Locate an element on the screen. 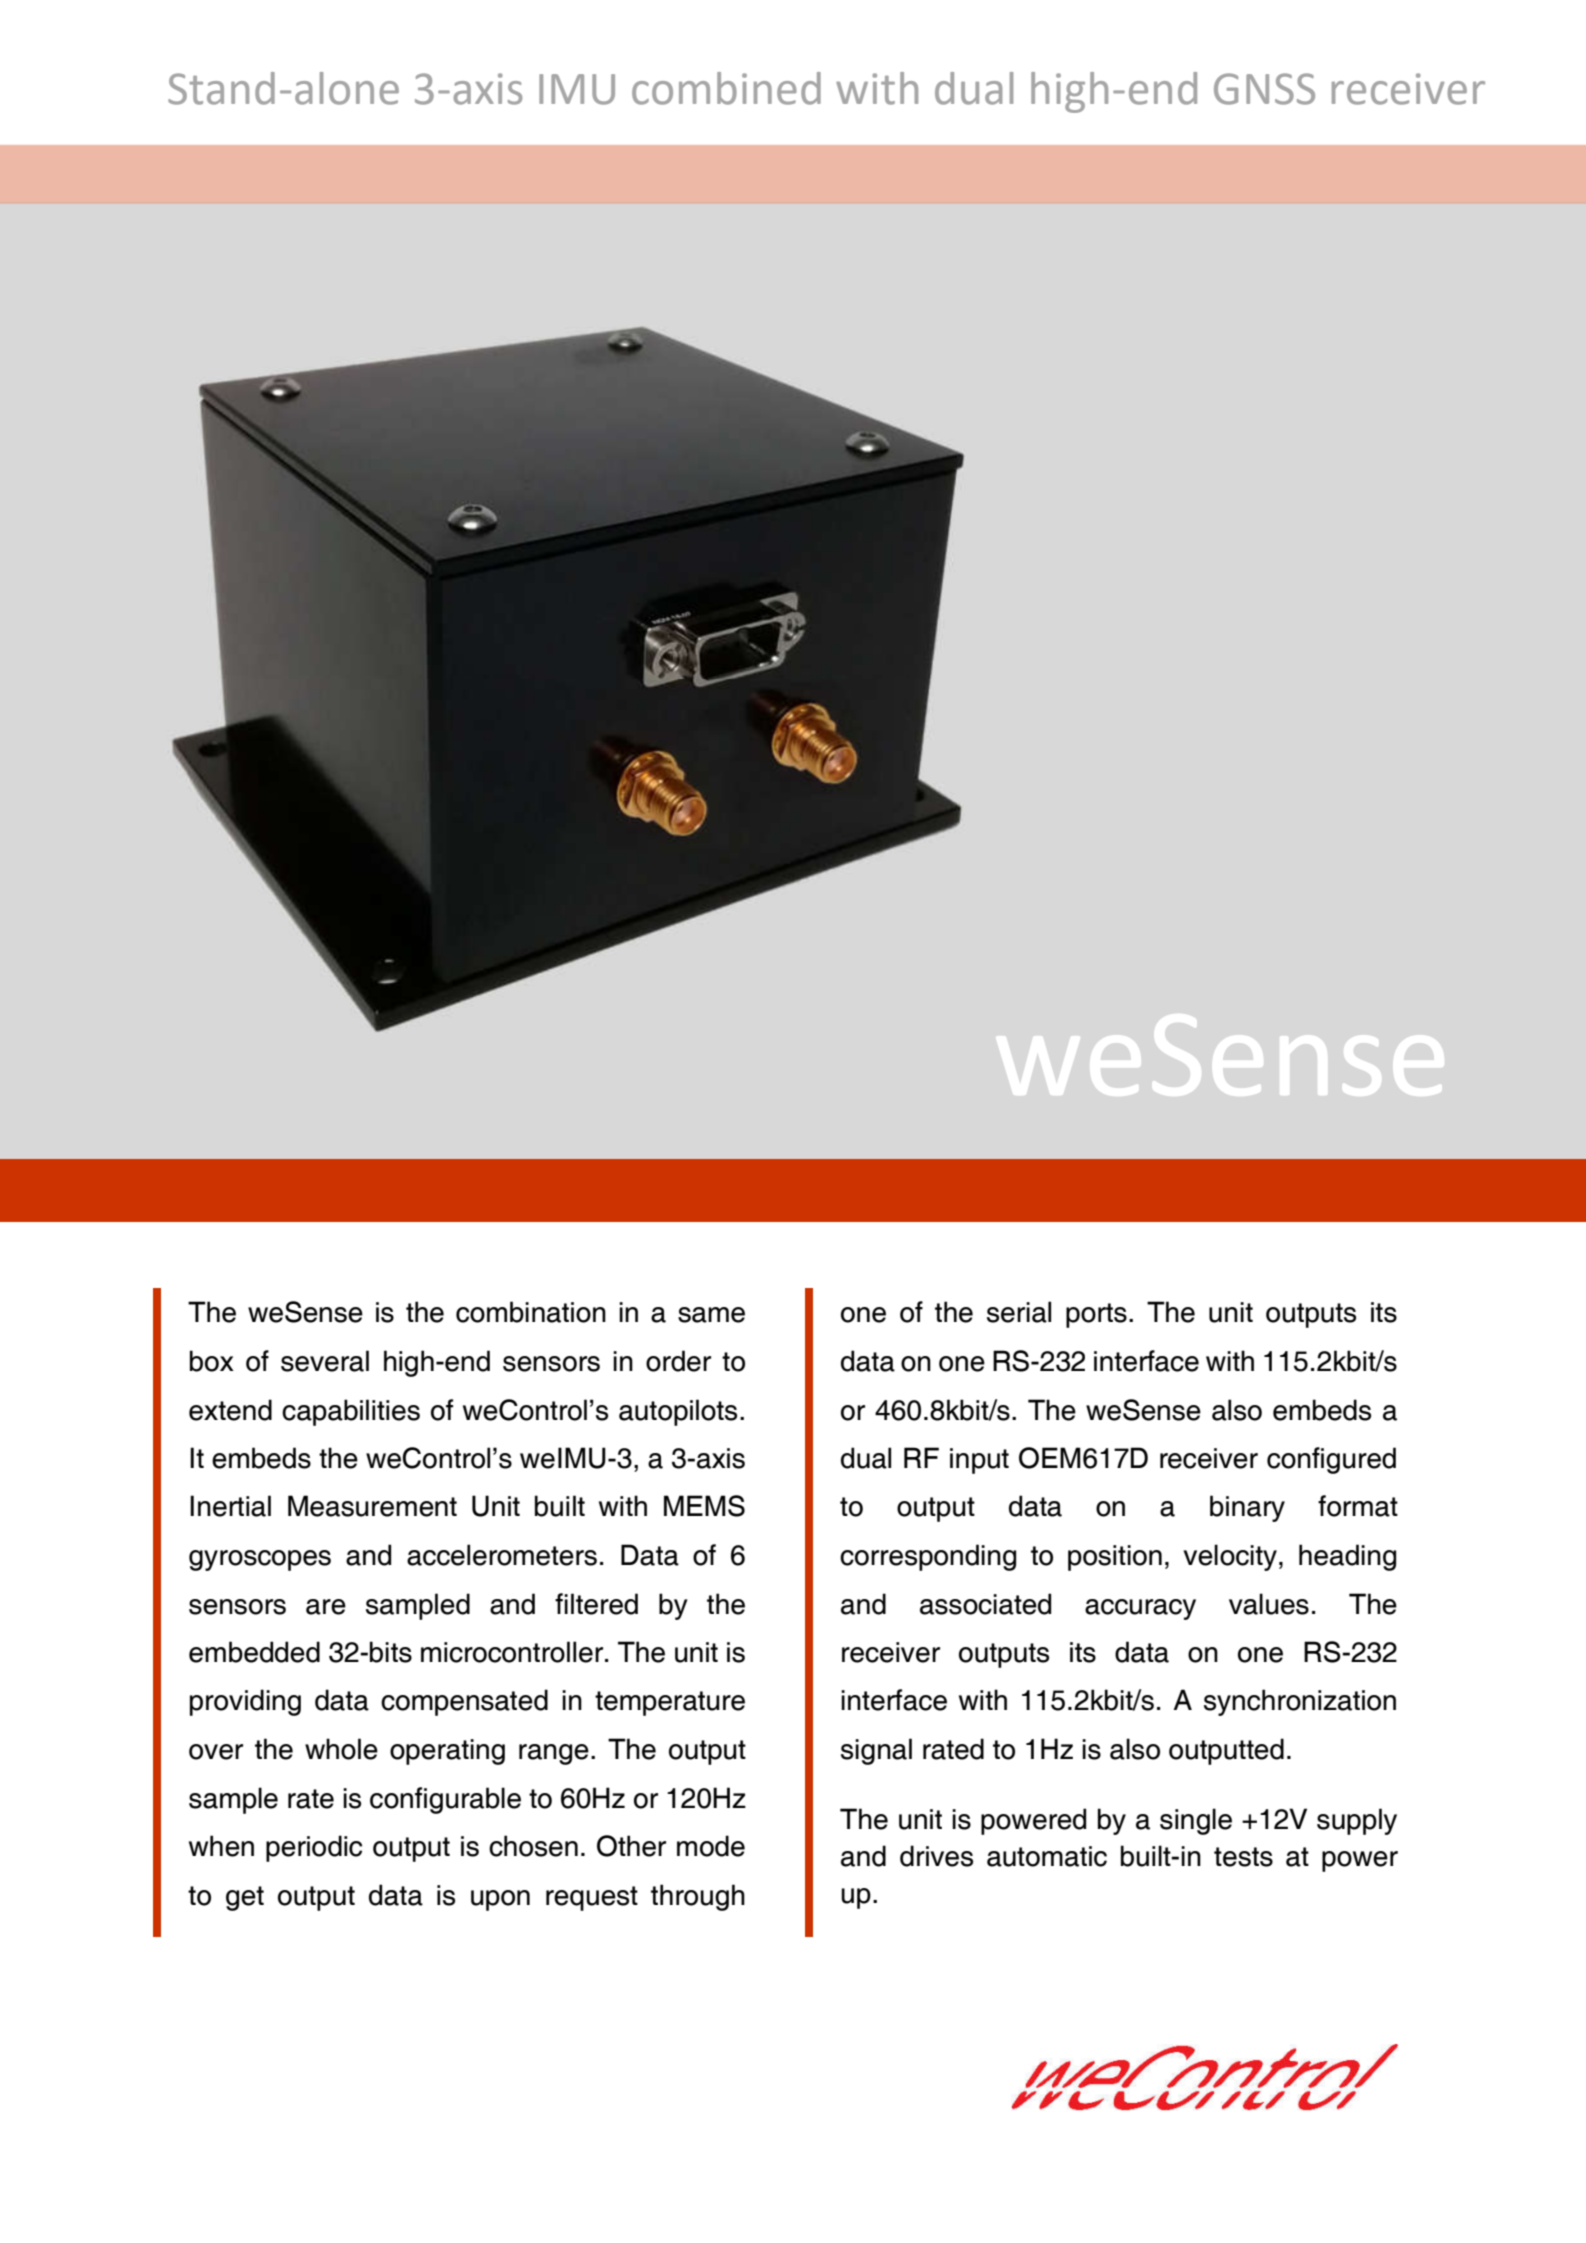 Image resolution: width=1586 pixels, height=2243 pixels. ports is located at coordinates (1096, 1315).
